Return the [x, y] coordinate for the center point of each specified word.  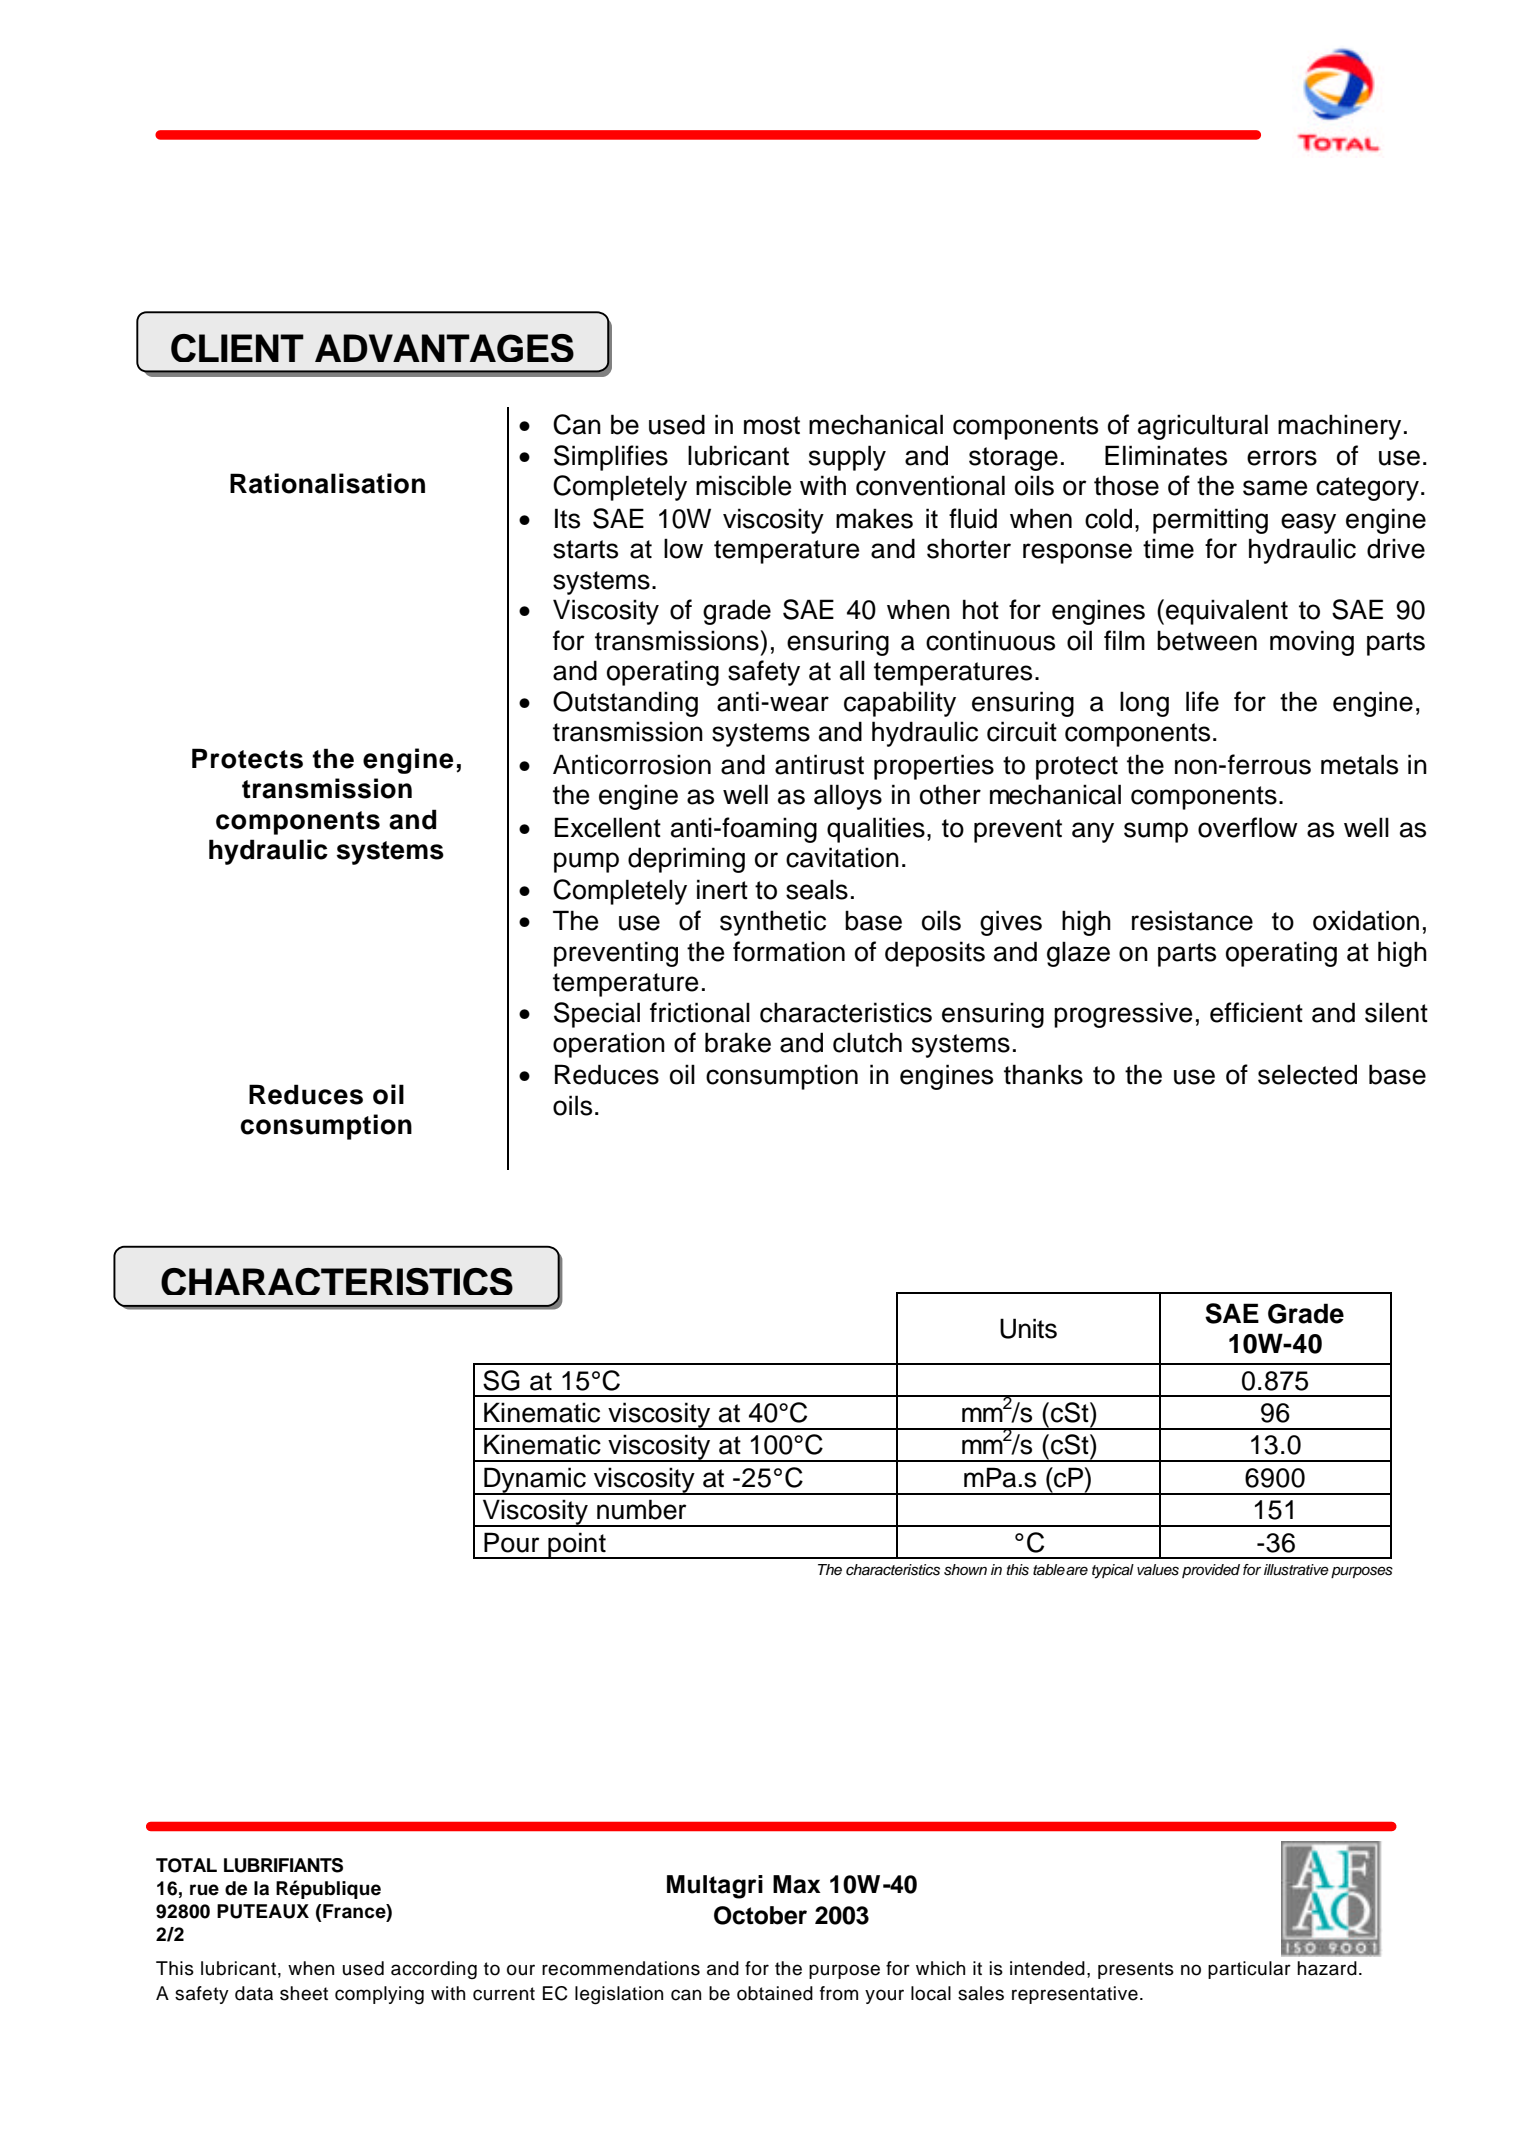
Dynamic [535, 1481]
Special [597, 1015]
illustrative [1296, 1570]
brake [738, 1042]
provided [1211, 1571]
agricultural [1203, 427]
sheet [304, 1993]
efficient [1256, 1012]
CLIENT [237, 348]
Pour [511, 1542]
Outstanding [625, 704]
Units [1028, 1328]
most [772, 425]
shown [965, 1570]
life [1202, 701]
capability [900, 704]
